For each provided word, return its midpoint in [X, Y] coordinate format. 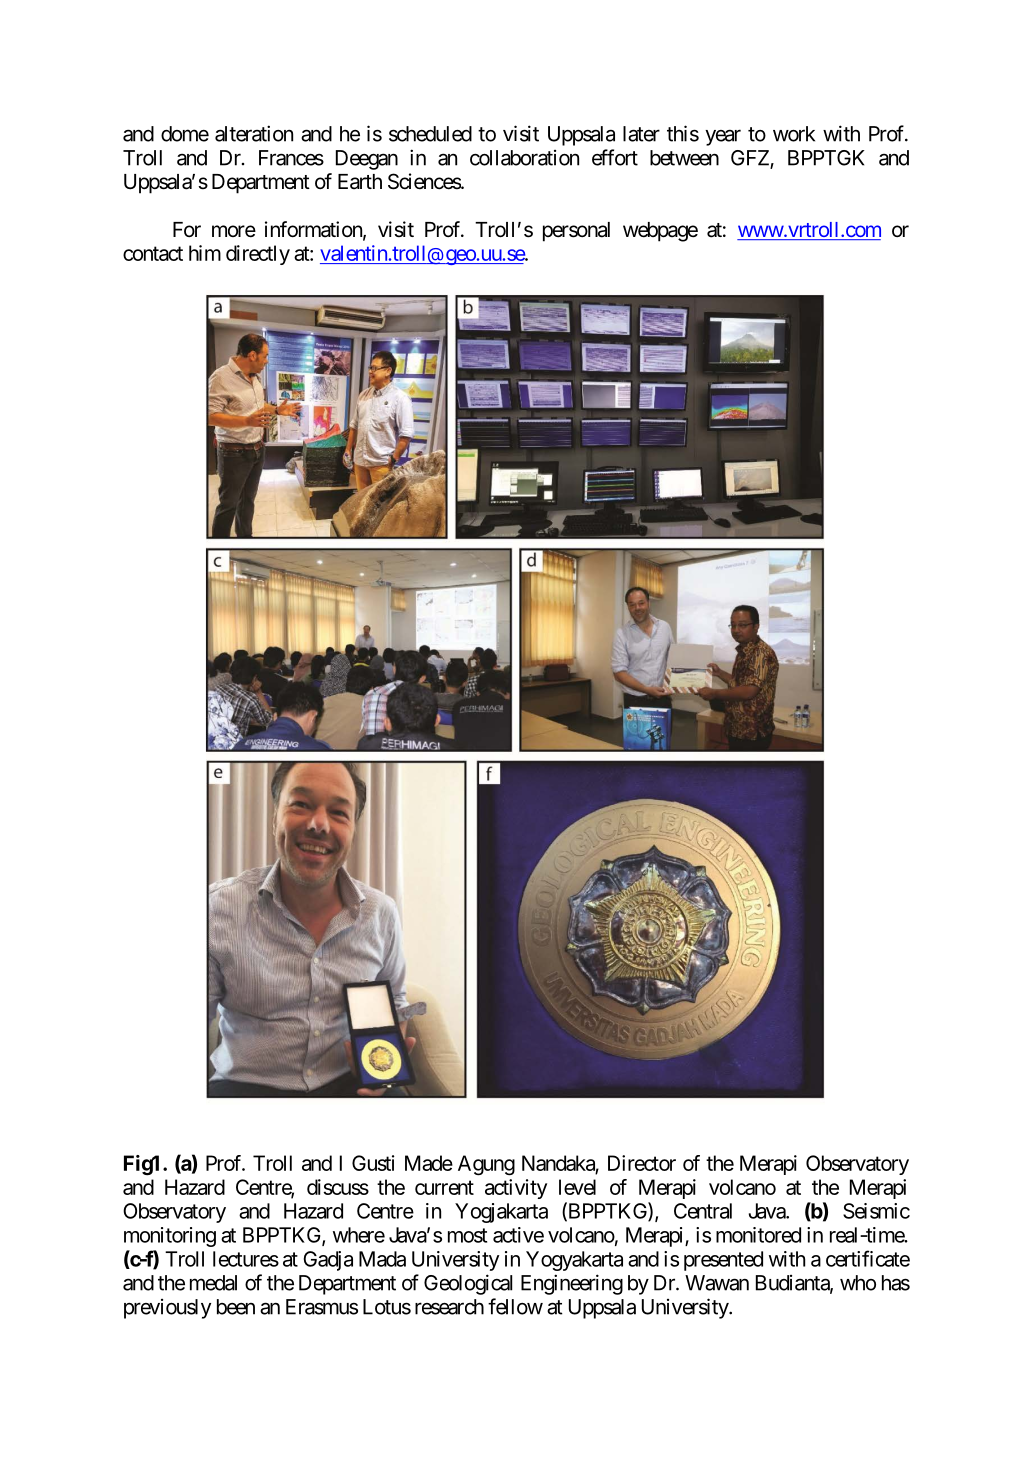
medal [213, 1283]
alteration [254, 133]
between [684, 158]
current [444, 1187]
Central [703, 1211]
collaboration [524, 158]
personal [576, 232]
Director [642, 1163]
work [794, 134]
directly [258, 255]
